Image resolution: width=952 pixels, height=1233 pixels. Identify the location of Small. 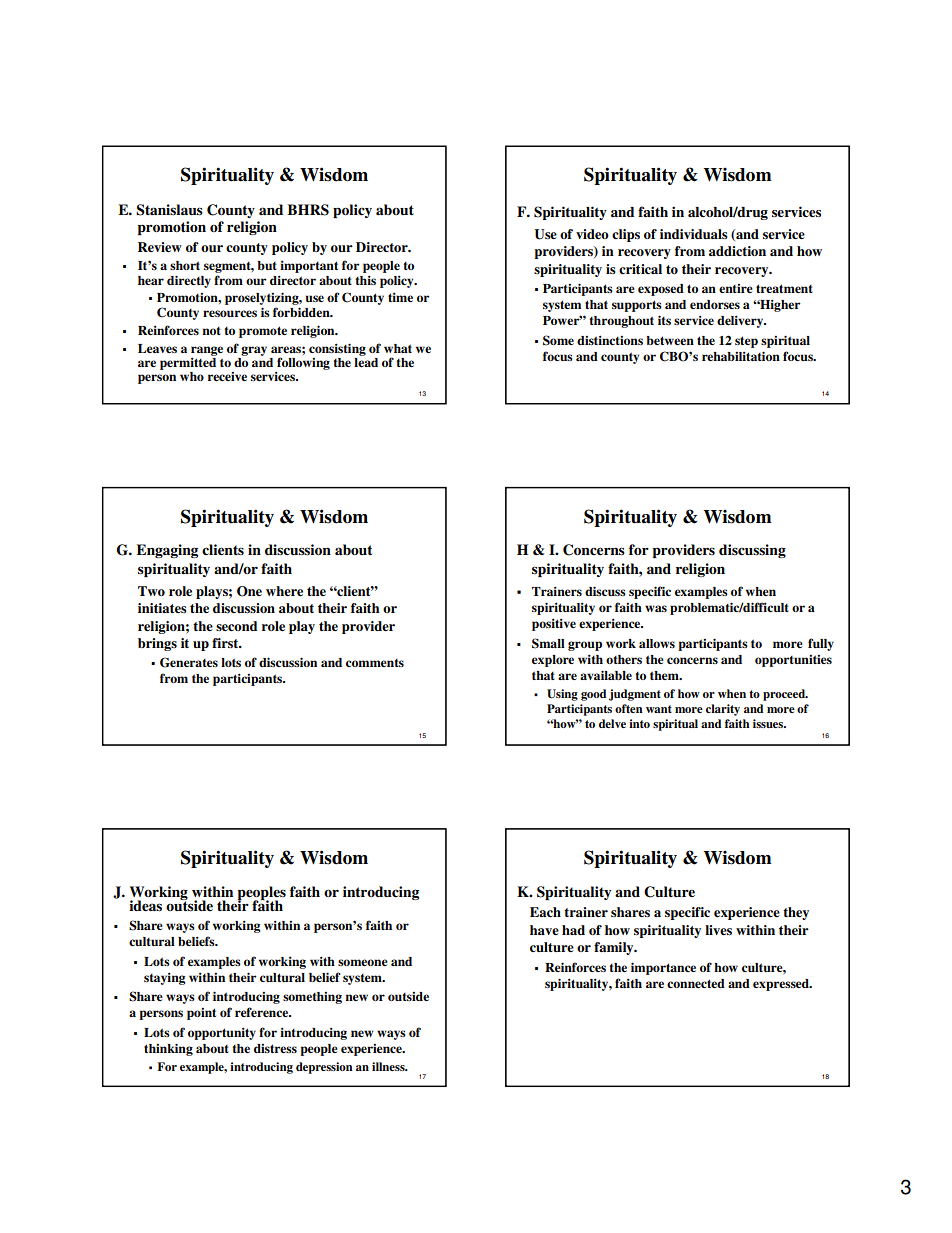
(548, 643).
